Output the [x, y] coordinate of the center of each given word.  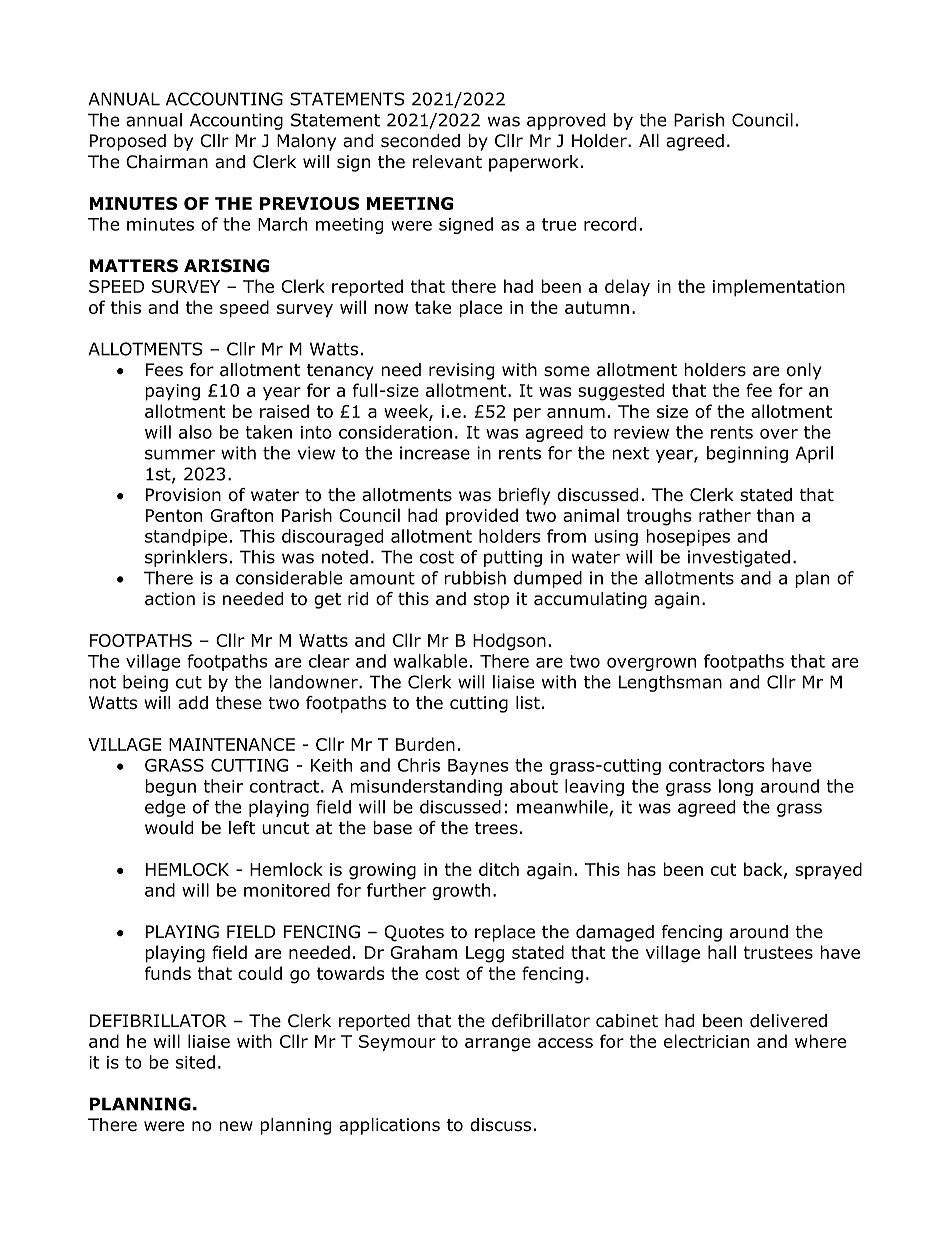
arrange [498, 1045]
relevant [447, 162]
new [236, 1126]
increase [435, 453]
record [610, 224]
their [223, 786]
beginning [747, 454]
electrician [706, 1041]
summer [180, 454]
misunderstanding [426, 787]
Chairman [167, 162]
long [736, 787]
